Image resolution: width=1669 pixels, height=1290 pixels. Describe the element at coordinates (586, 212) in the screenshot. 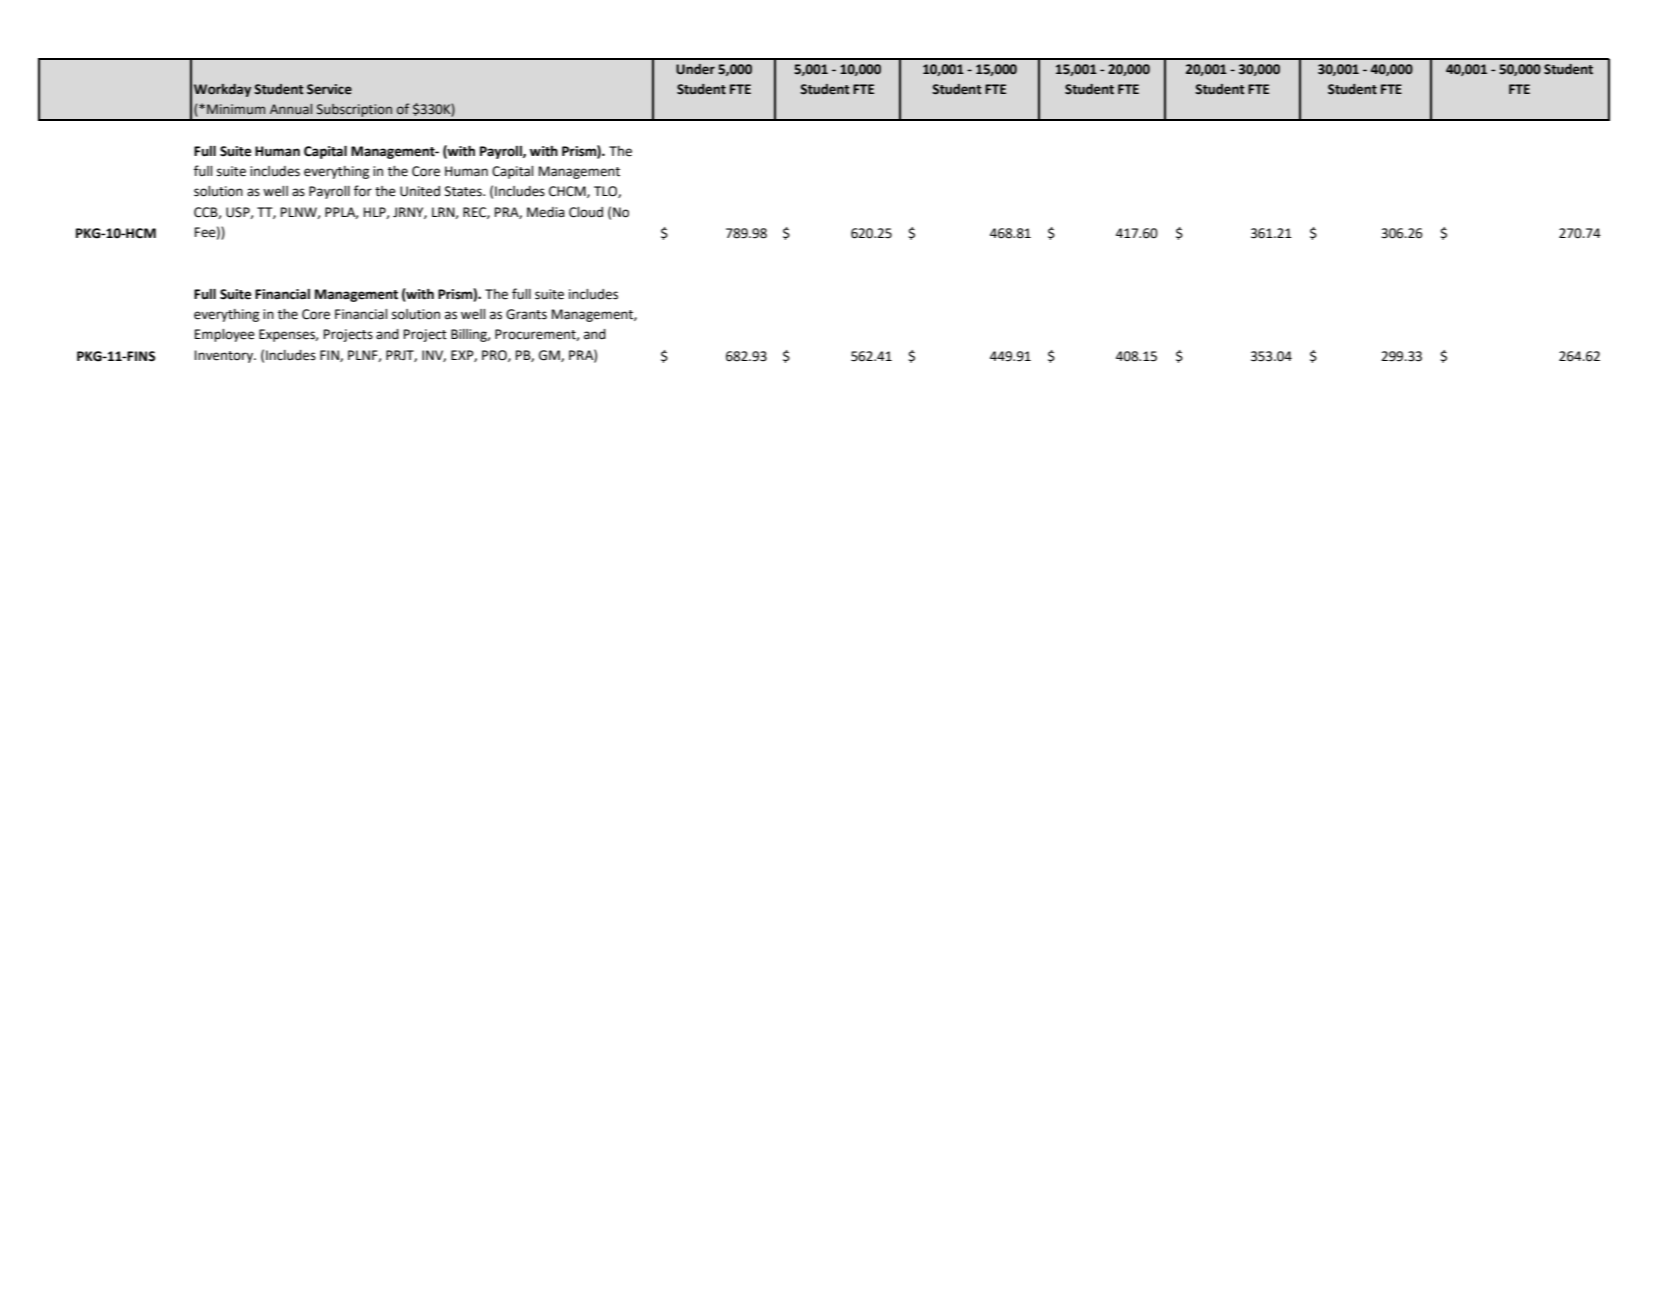

I see `Cloud` at that location.
